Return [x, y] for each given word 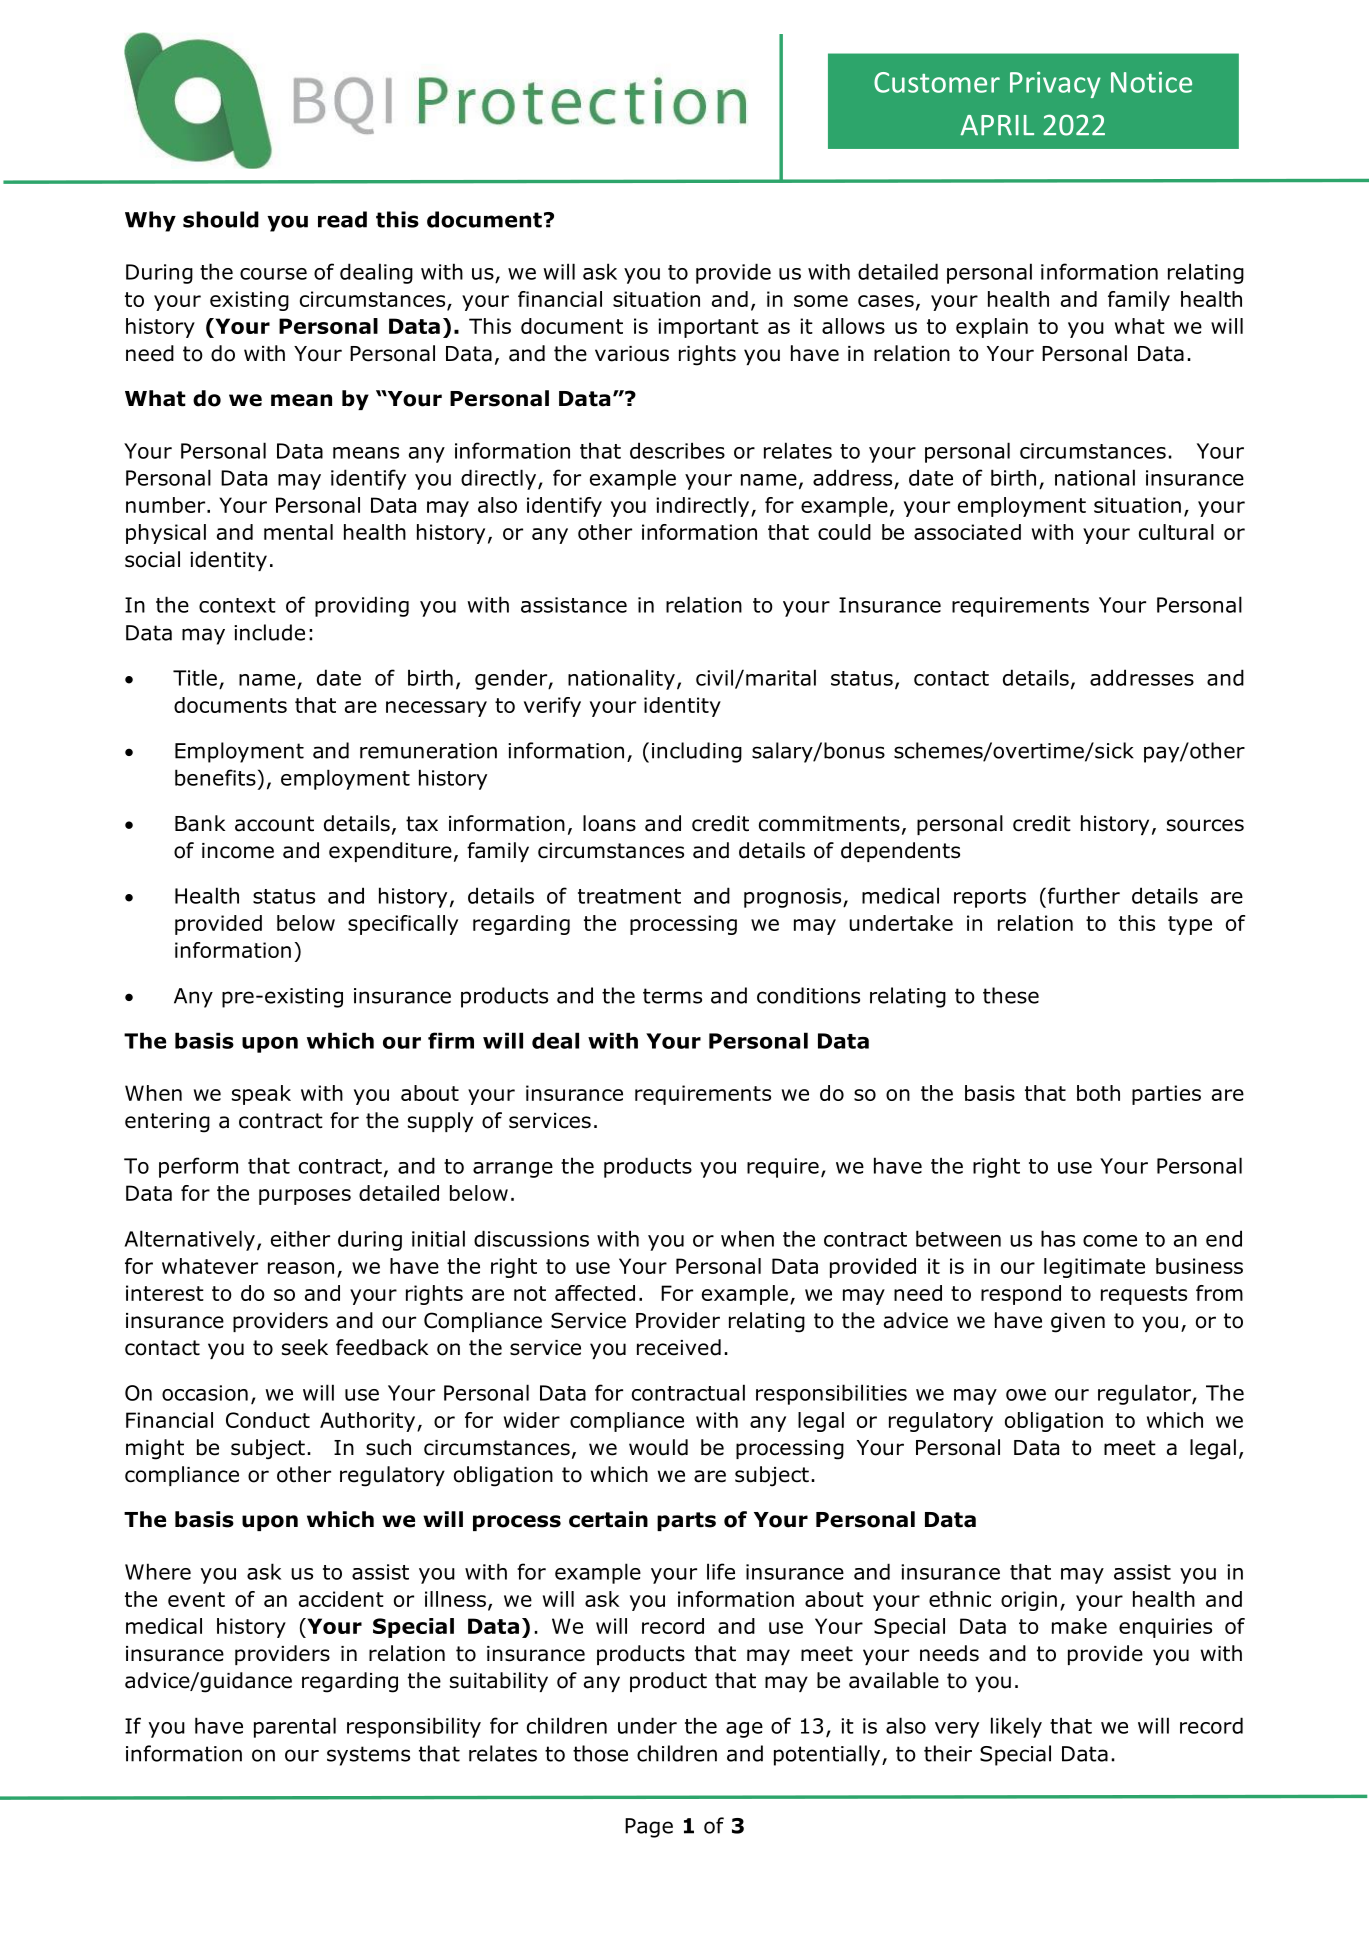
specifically [403, 925]
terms [672, 996]
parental [295, 1727]
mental [298, 532]
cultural [1176, 532]
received [679, 1347]
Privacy [1055, 84]
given [1078, 1323]
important [708, 328]
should [221, 219]
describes [677, 450]
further [1084, 895]
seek [305, 1347]
